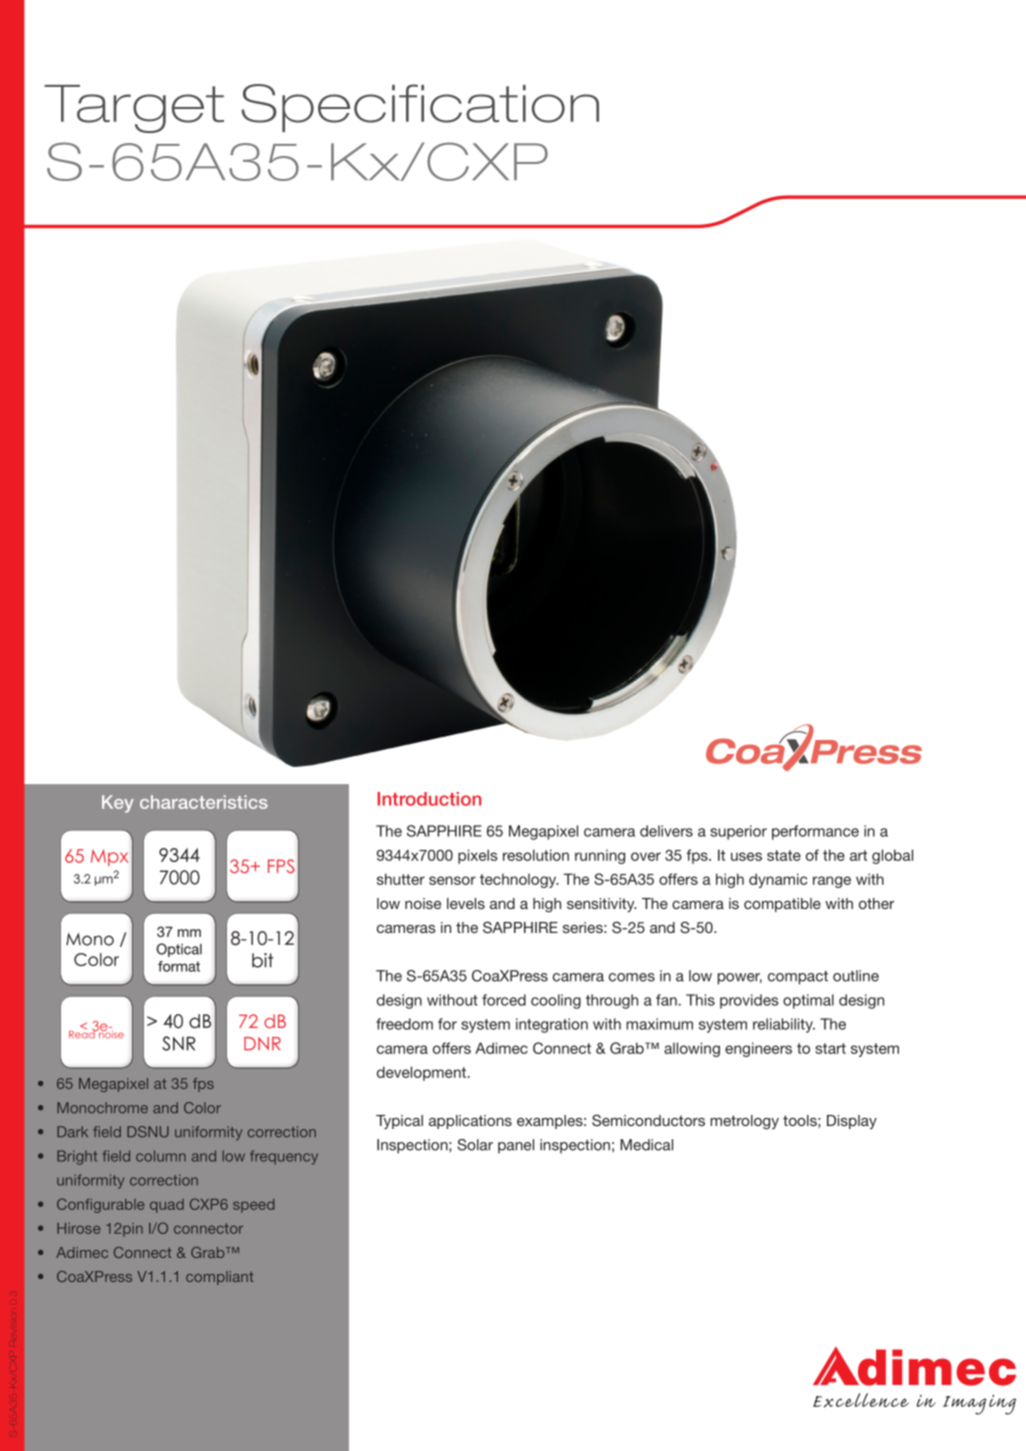 The height and width of the screenshot is (1451, 1026). I want to click on metrology, so click(744, 1122).
